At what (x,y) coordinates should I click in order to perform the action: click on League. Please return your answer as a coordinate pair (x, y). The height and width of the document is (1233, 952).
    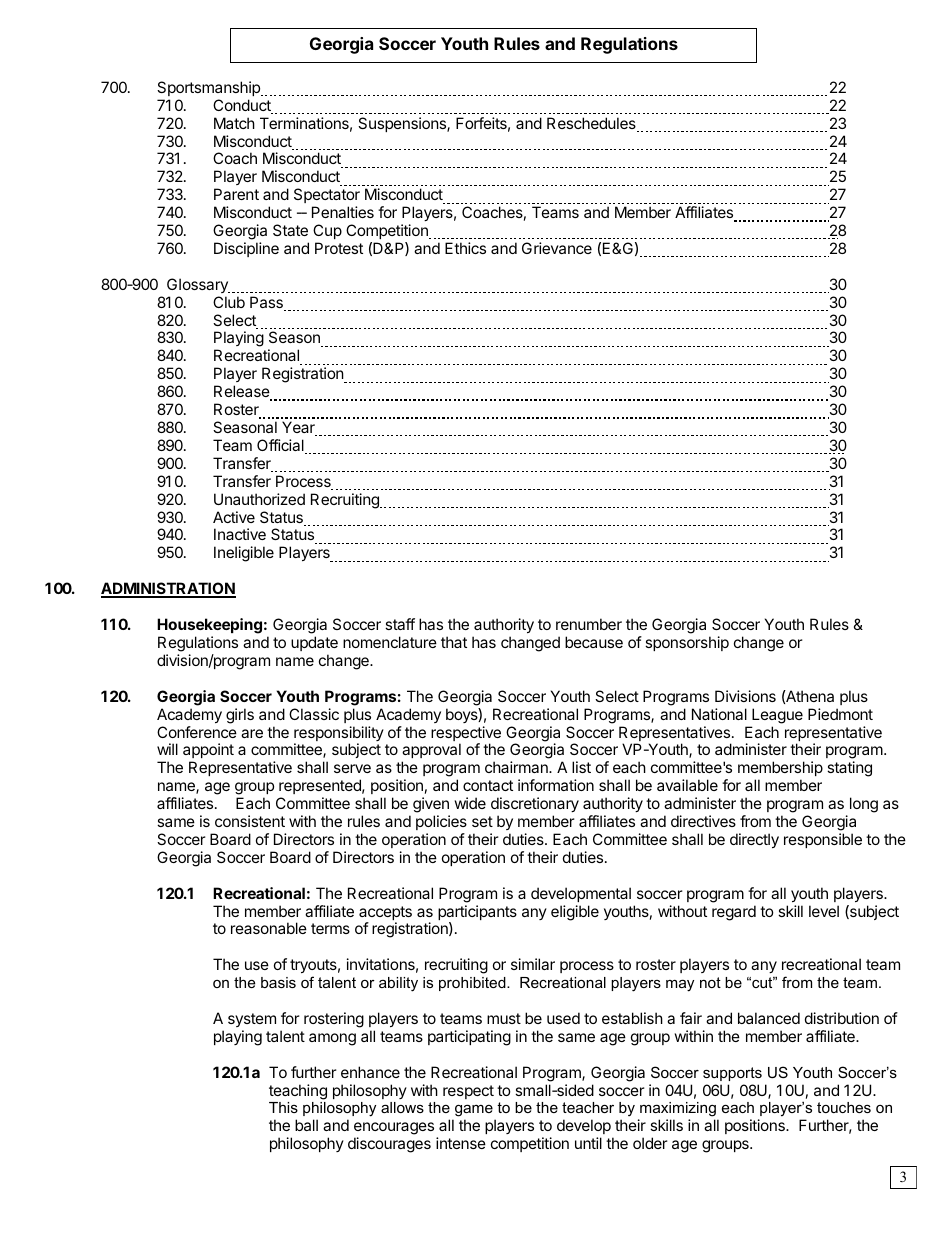
    Looking at the image, I should click on (777, 716).
